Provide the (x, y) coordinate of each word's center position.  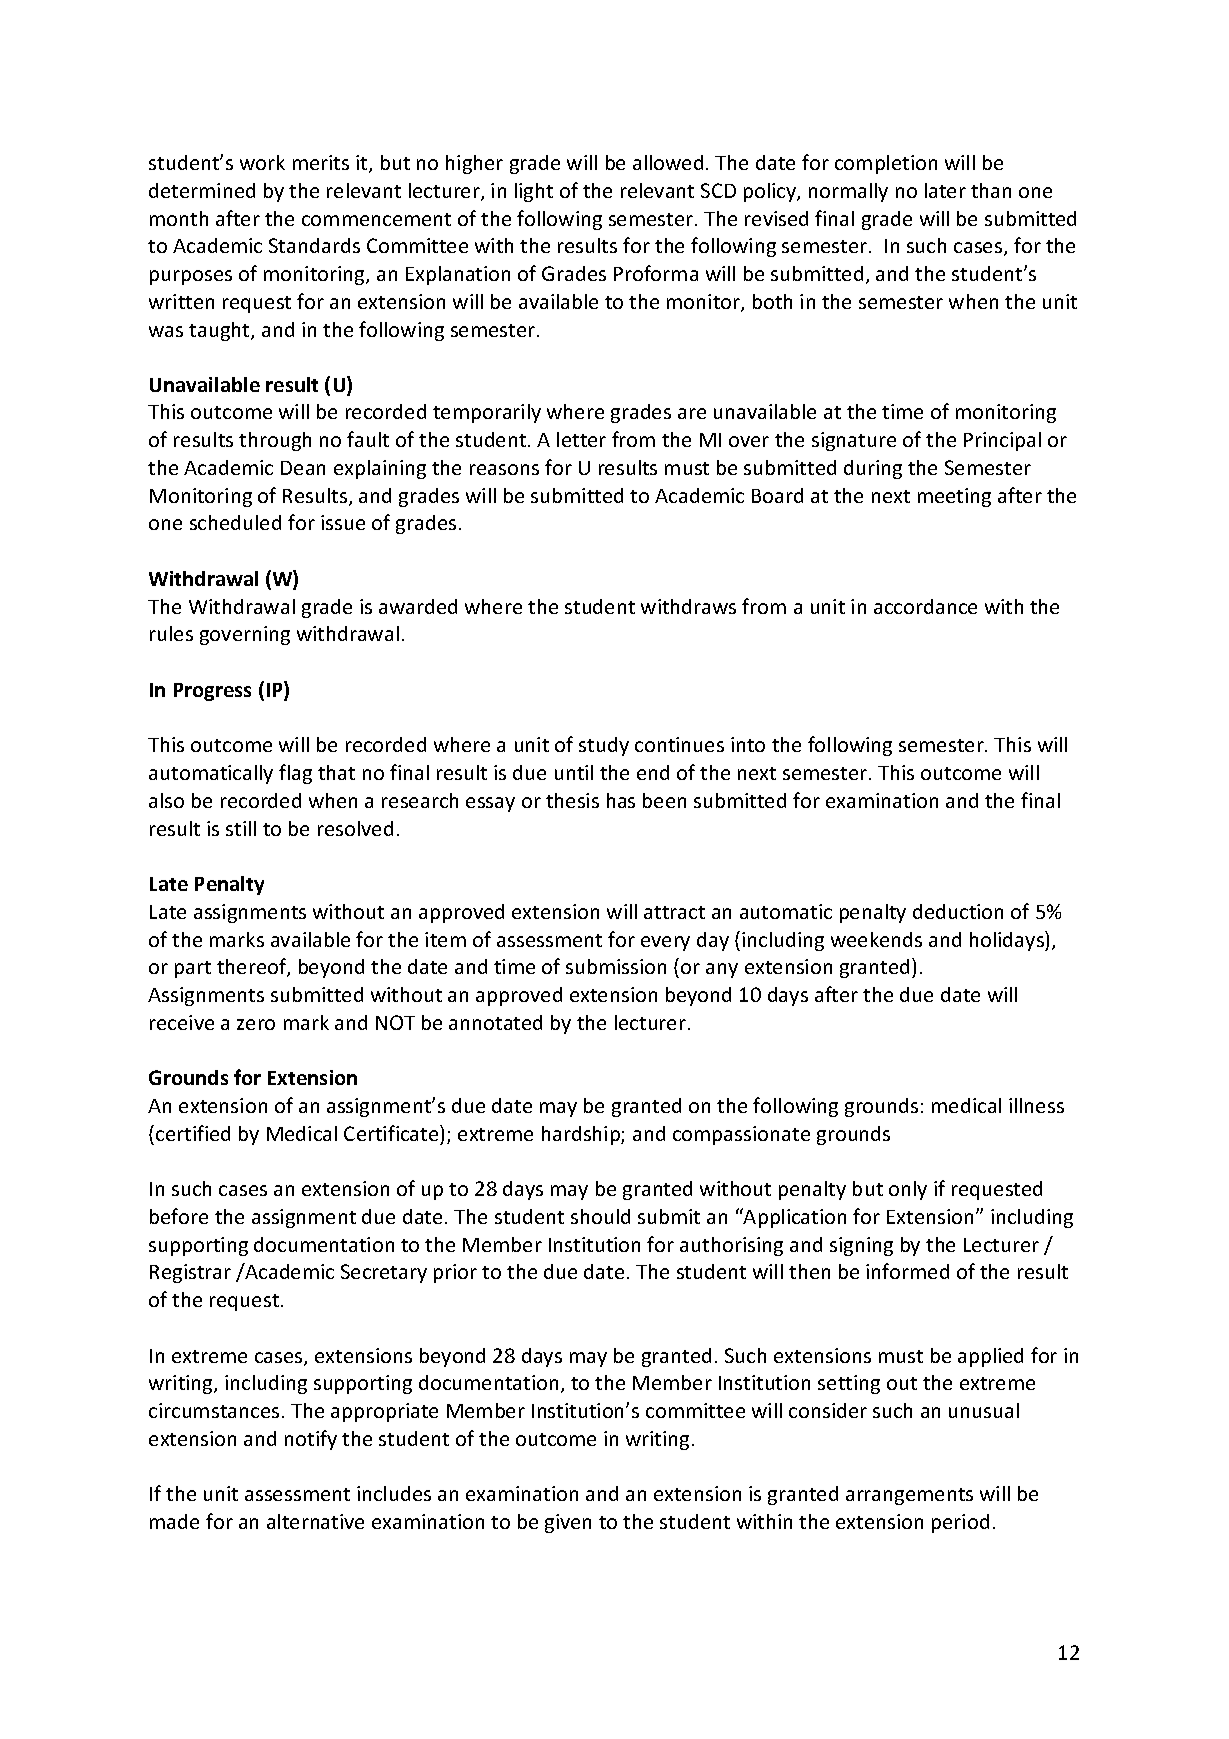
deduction (958, 911)
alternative (315, 1521)
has (621, 800)
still (241, 828)
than (991, 190)
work (262, 162)
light (534, 192)
